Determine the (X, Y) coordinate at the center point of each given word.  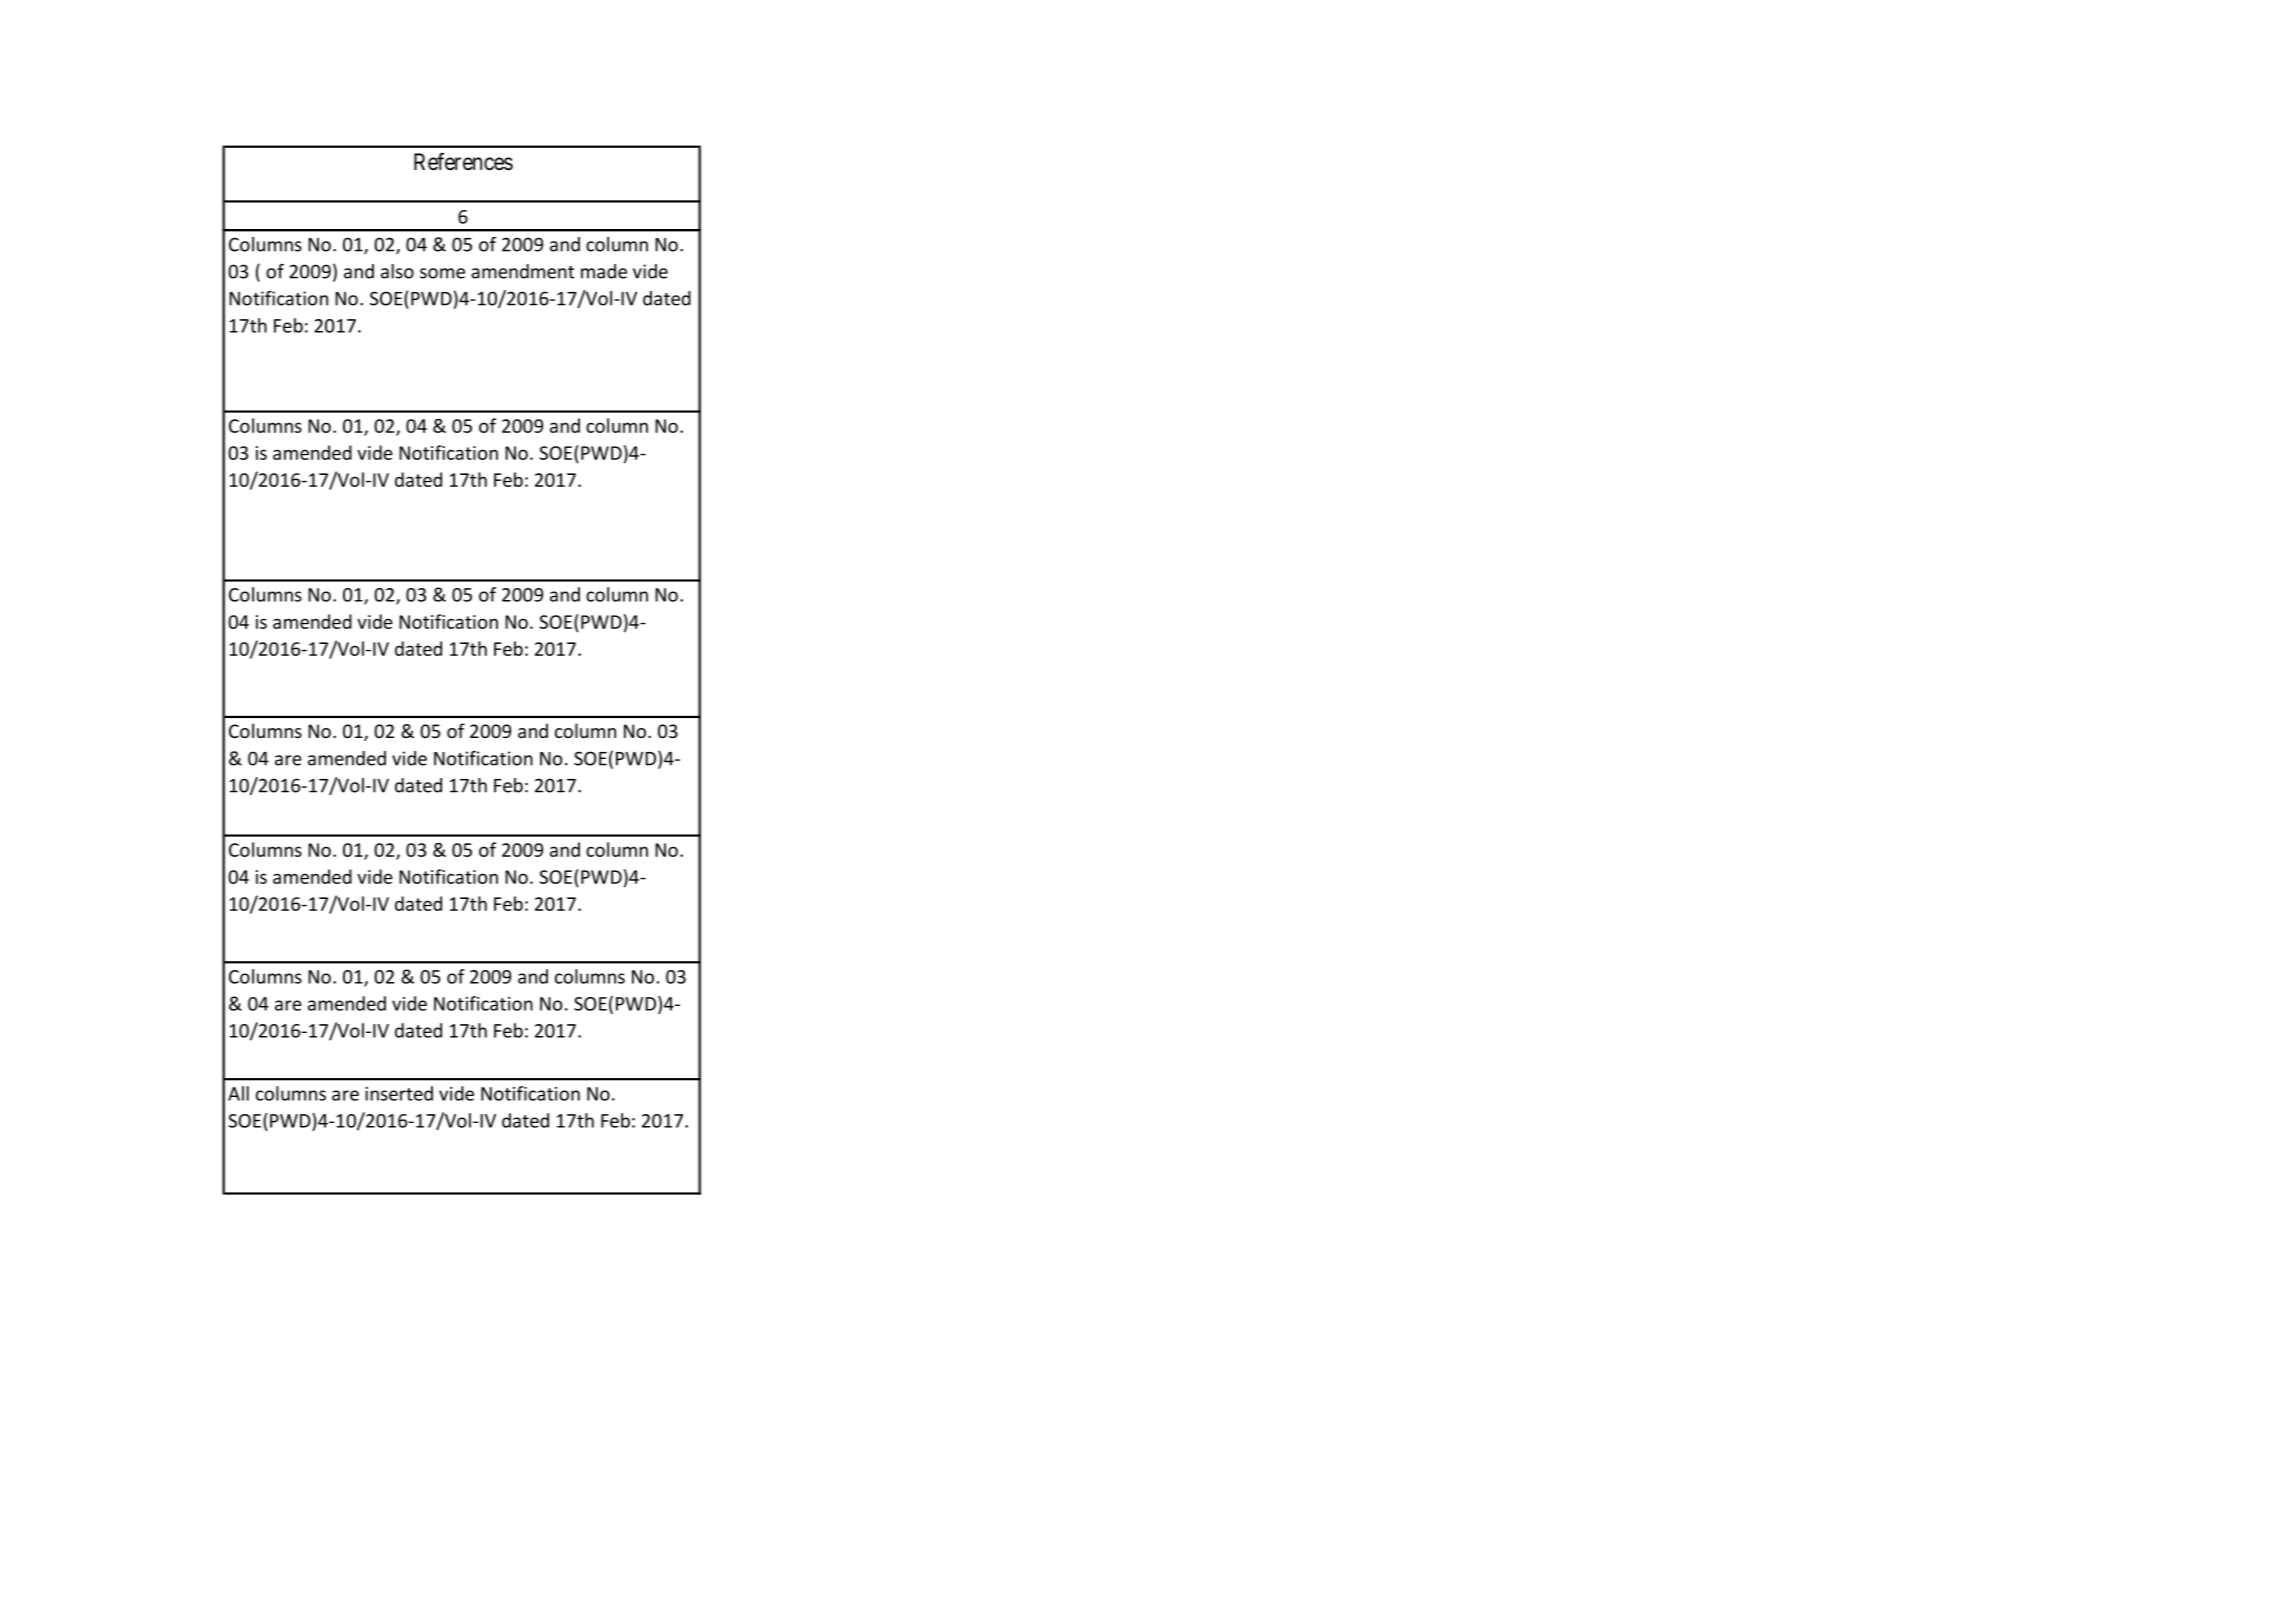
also (397, 271)
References (463, 161)
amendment (522, 271)
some (442, 273)
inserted (399, 1093)
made (604, 271)
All (238, 1093)
